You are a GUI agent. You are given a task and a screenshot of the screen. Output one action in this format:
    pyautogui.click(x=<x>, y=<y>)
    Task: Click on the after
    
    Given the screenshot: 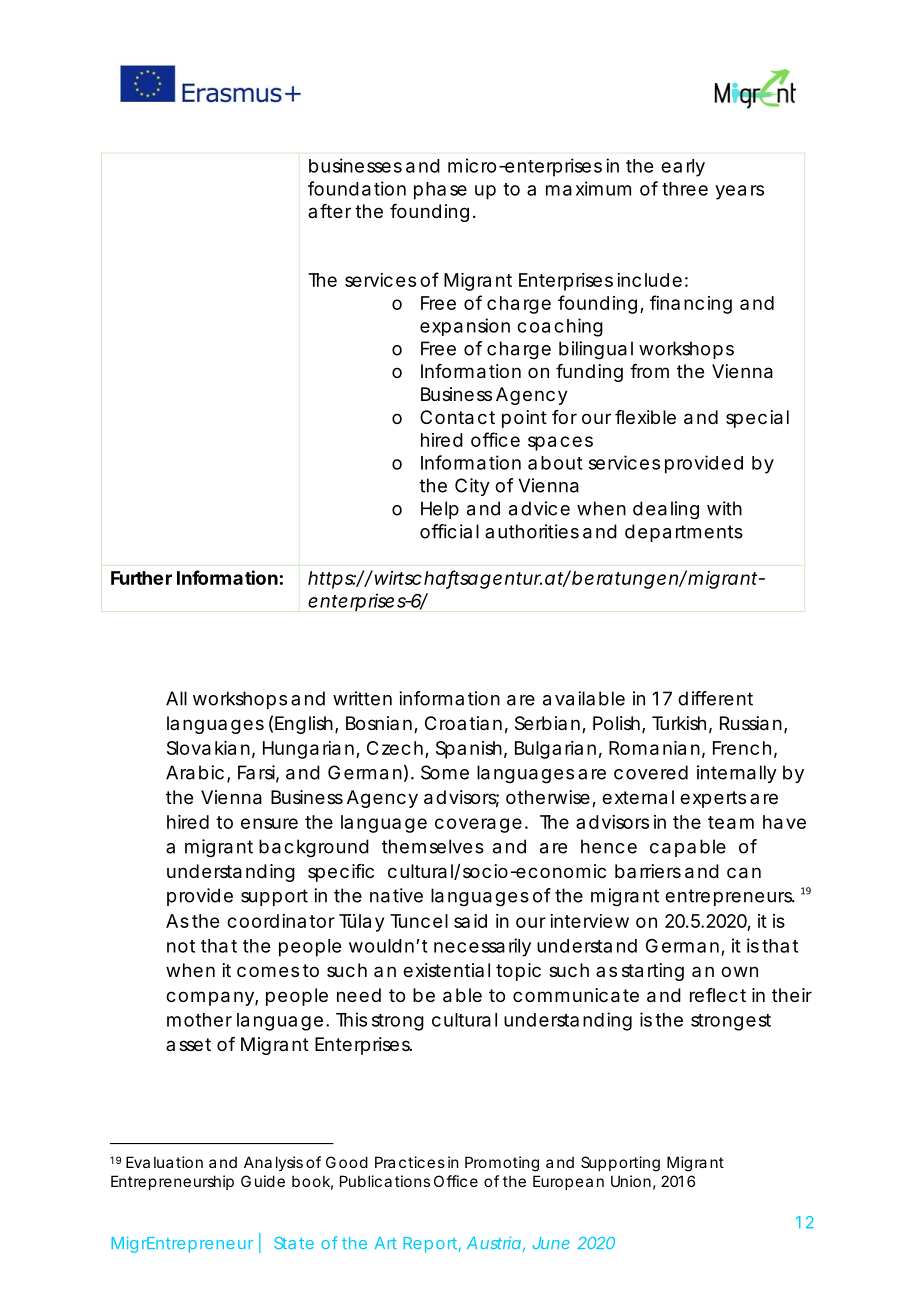 What is the action you would take?
    pyautogui.click(x=329, y=211)
